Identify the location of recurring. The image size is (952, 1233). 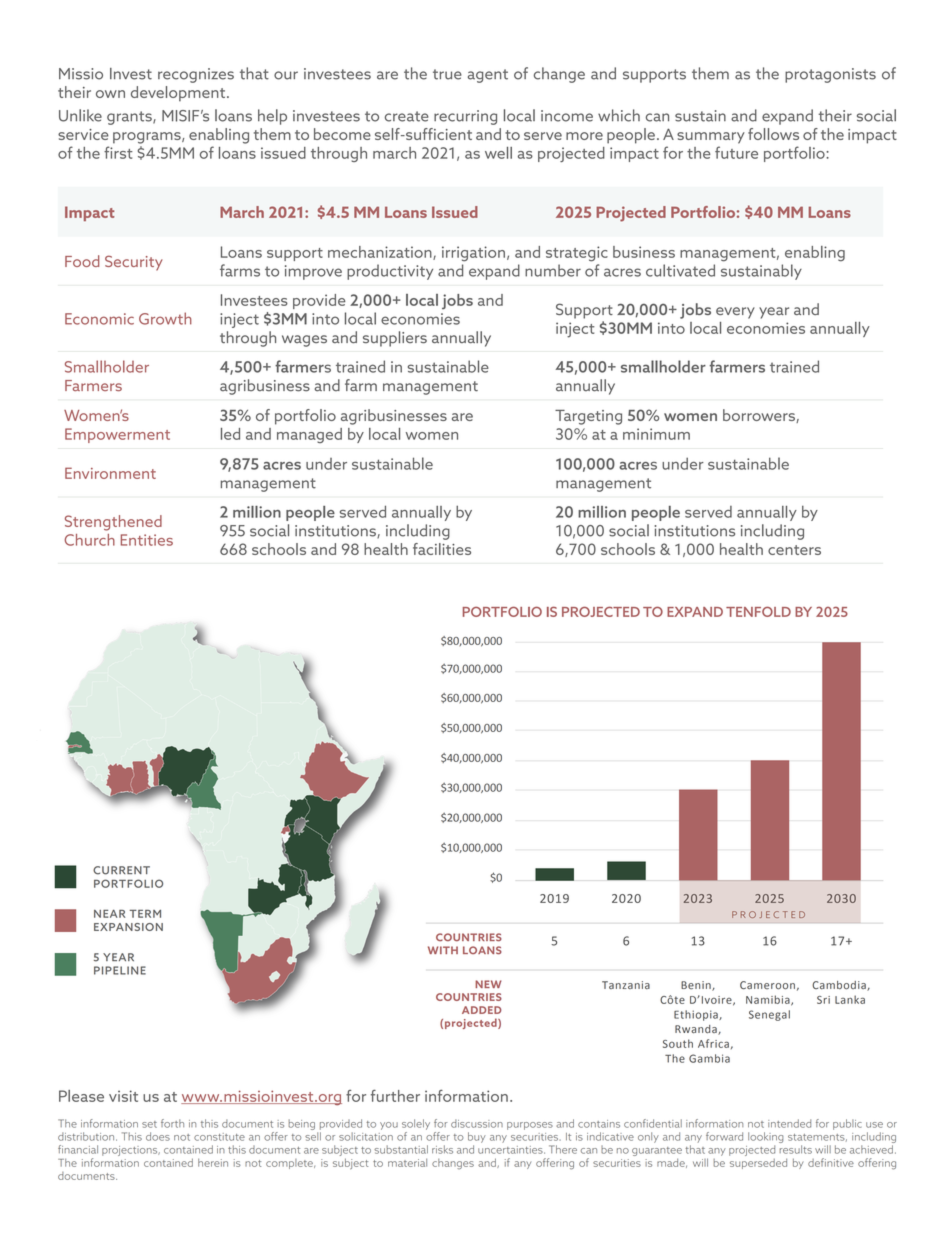
(465, 117).
